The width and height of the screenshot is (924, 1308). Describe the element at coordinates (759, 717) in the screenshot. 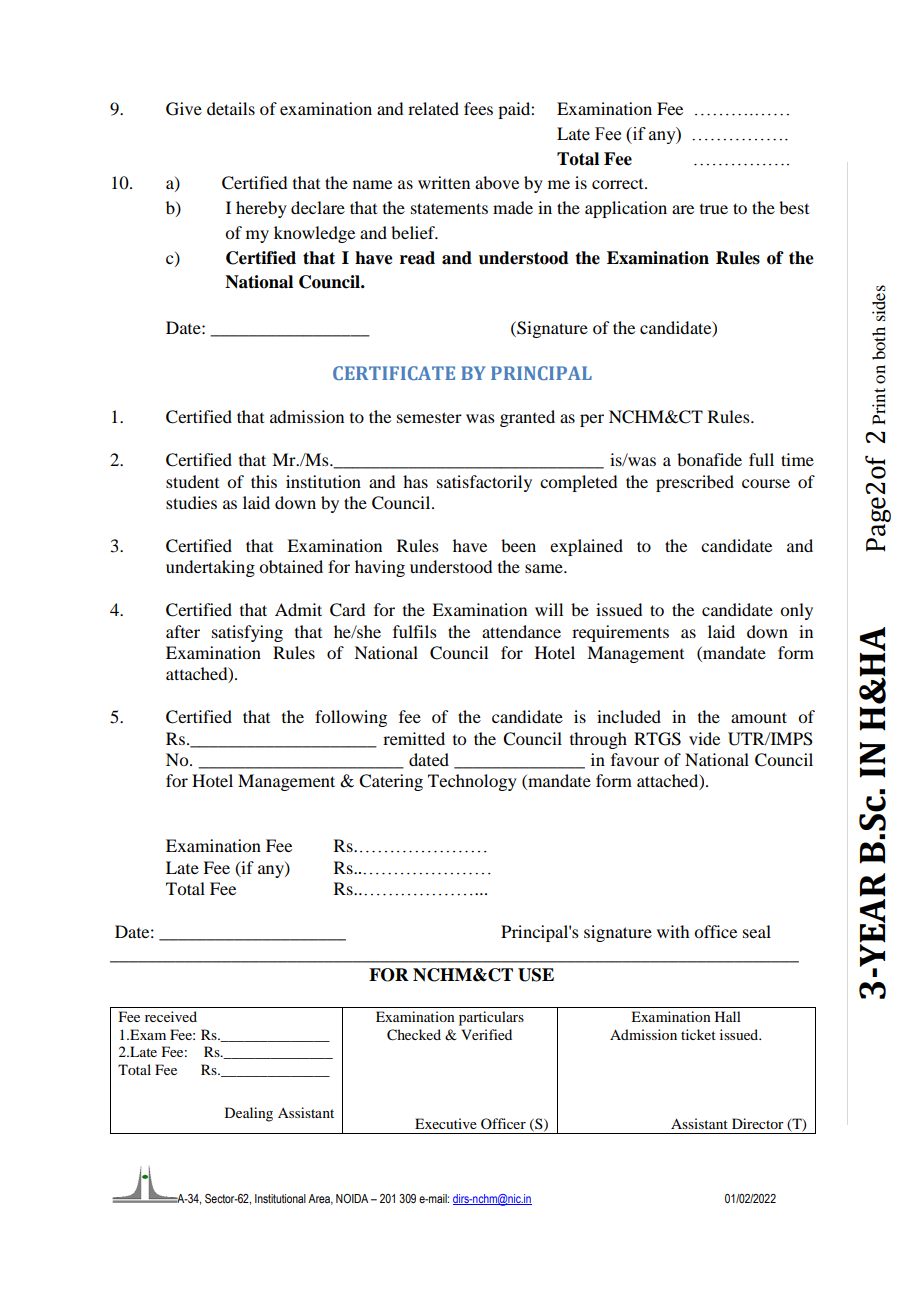

I see `amount` at that location.
